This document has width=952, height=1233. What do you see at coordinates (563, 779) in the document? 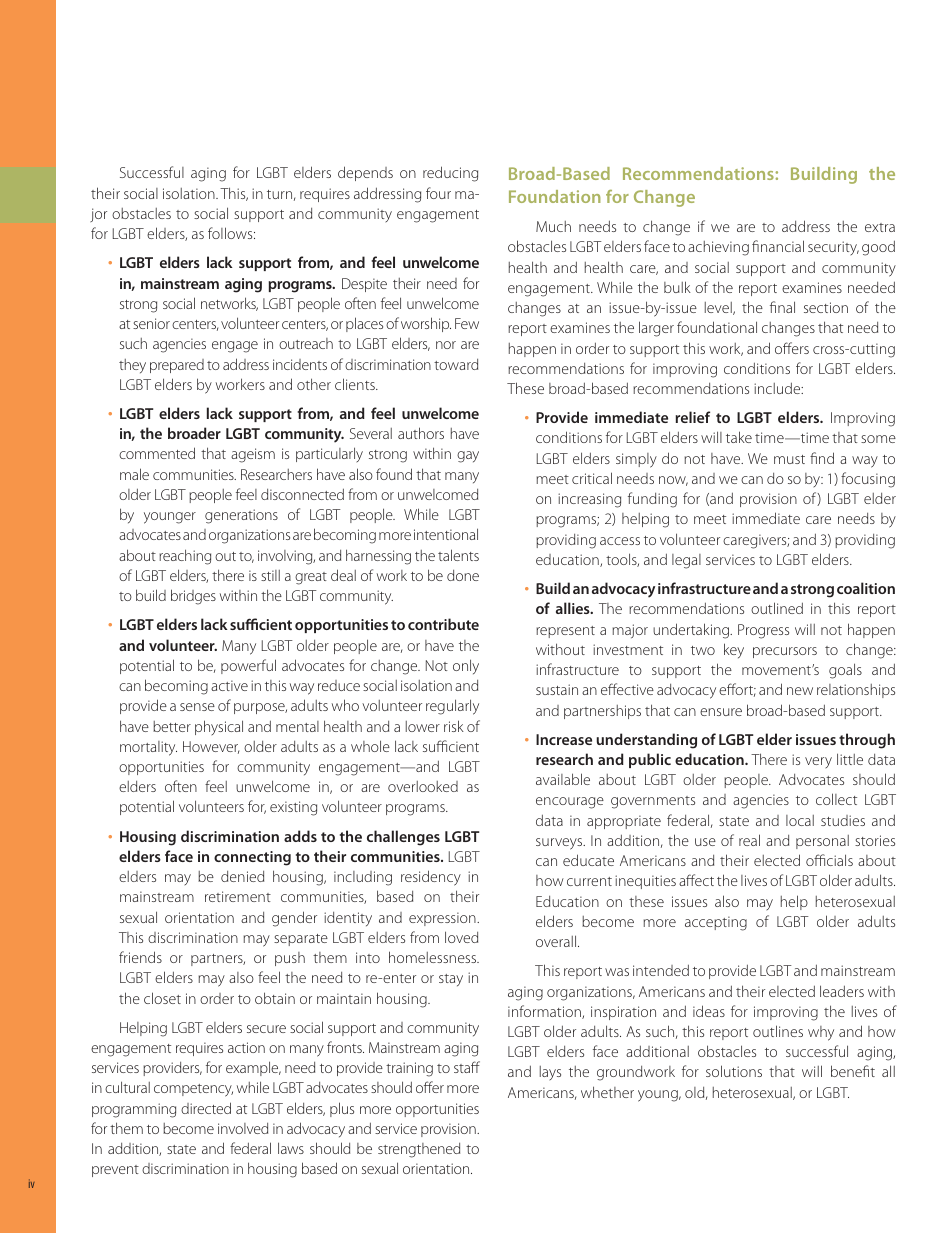
I see `available` at bounding box center [563, 779].
